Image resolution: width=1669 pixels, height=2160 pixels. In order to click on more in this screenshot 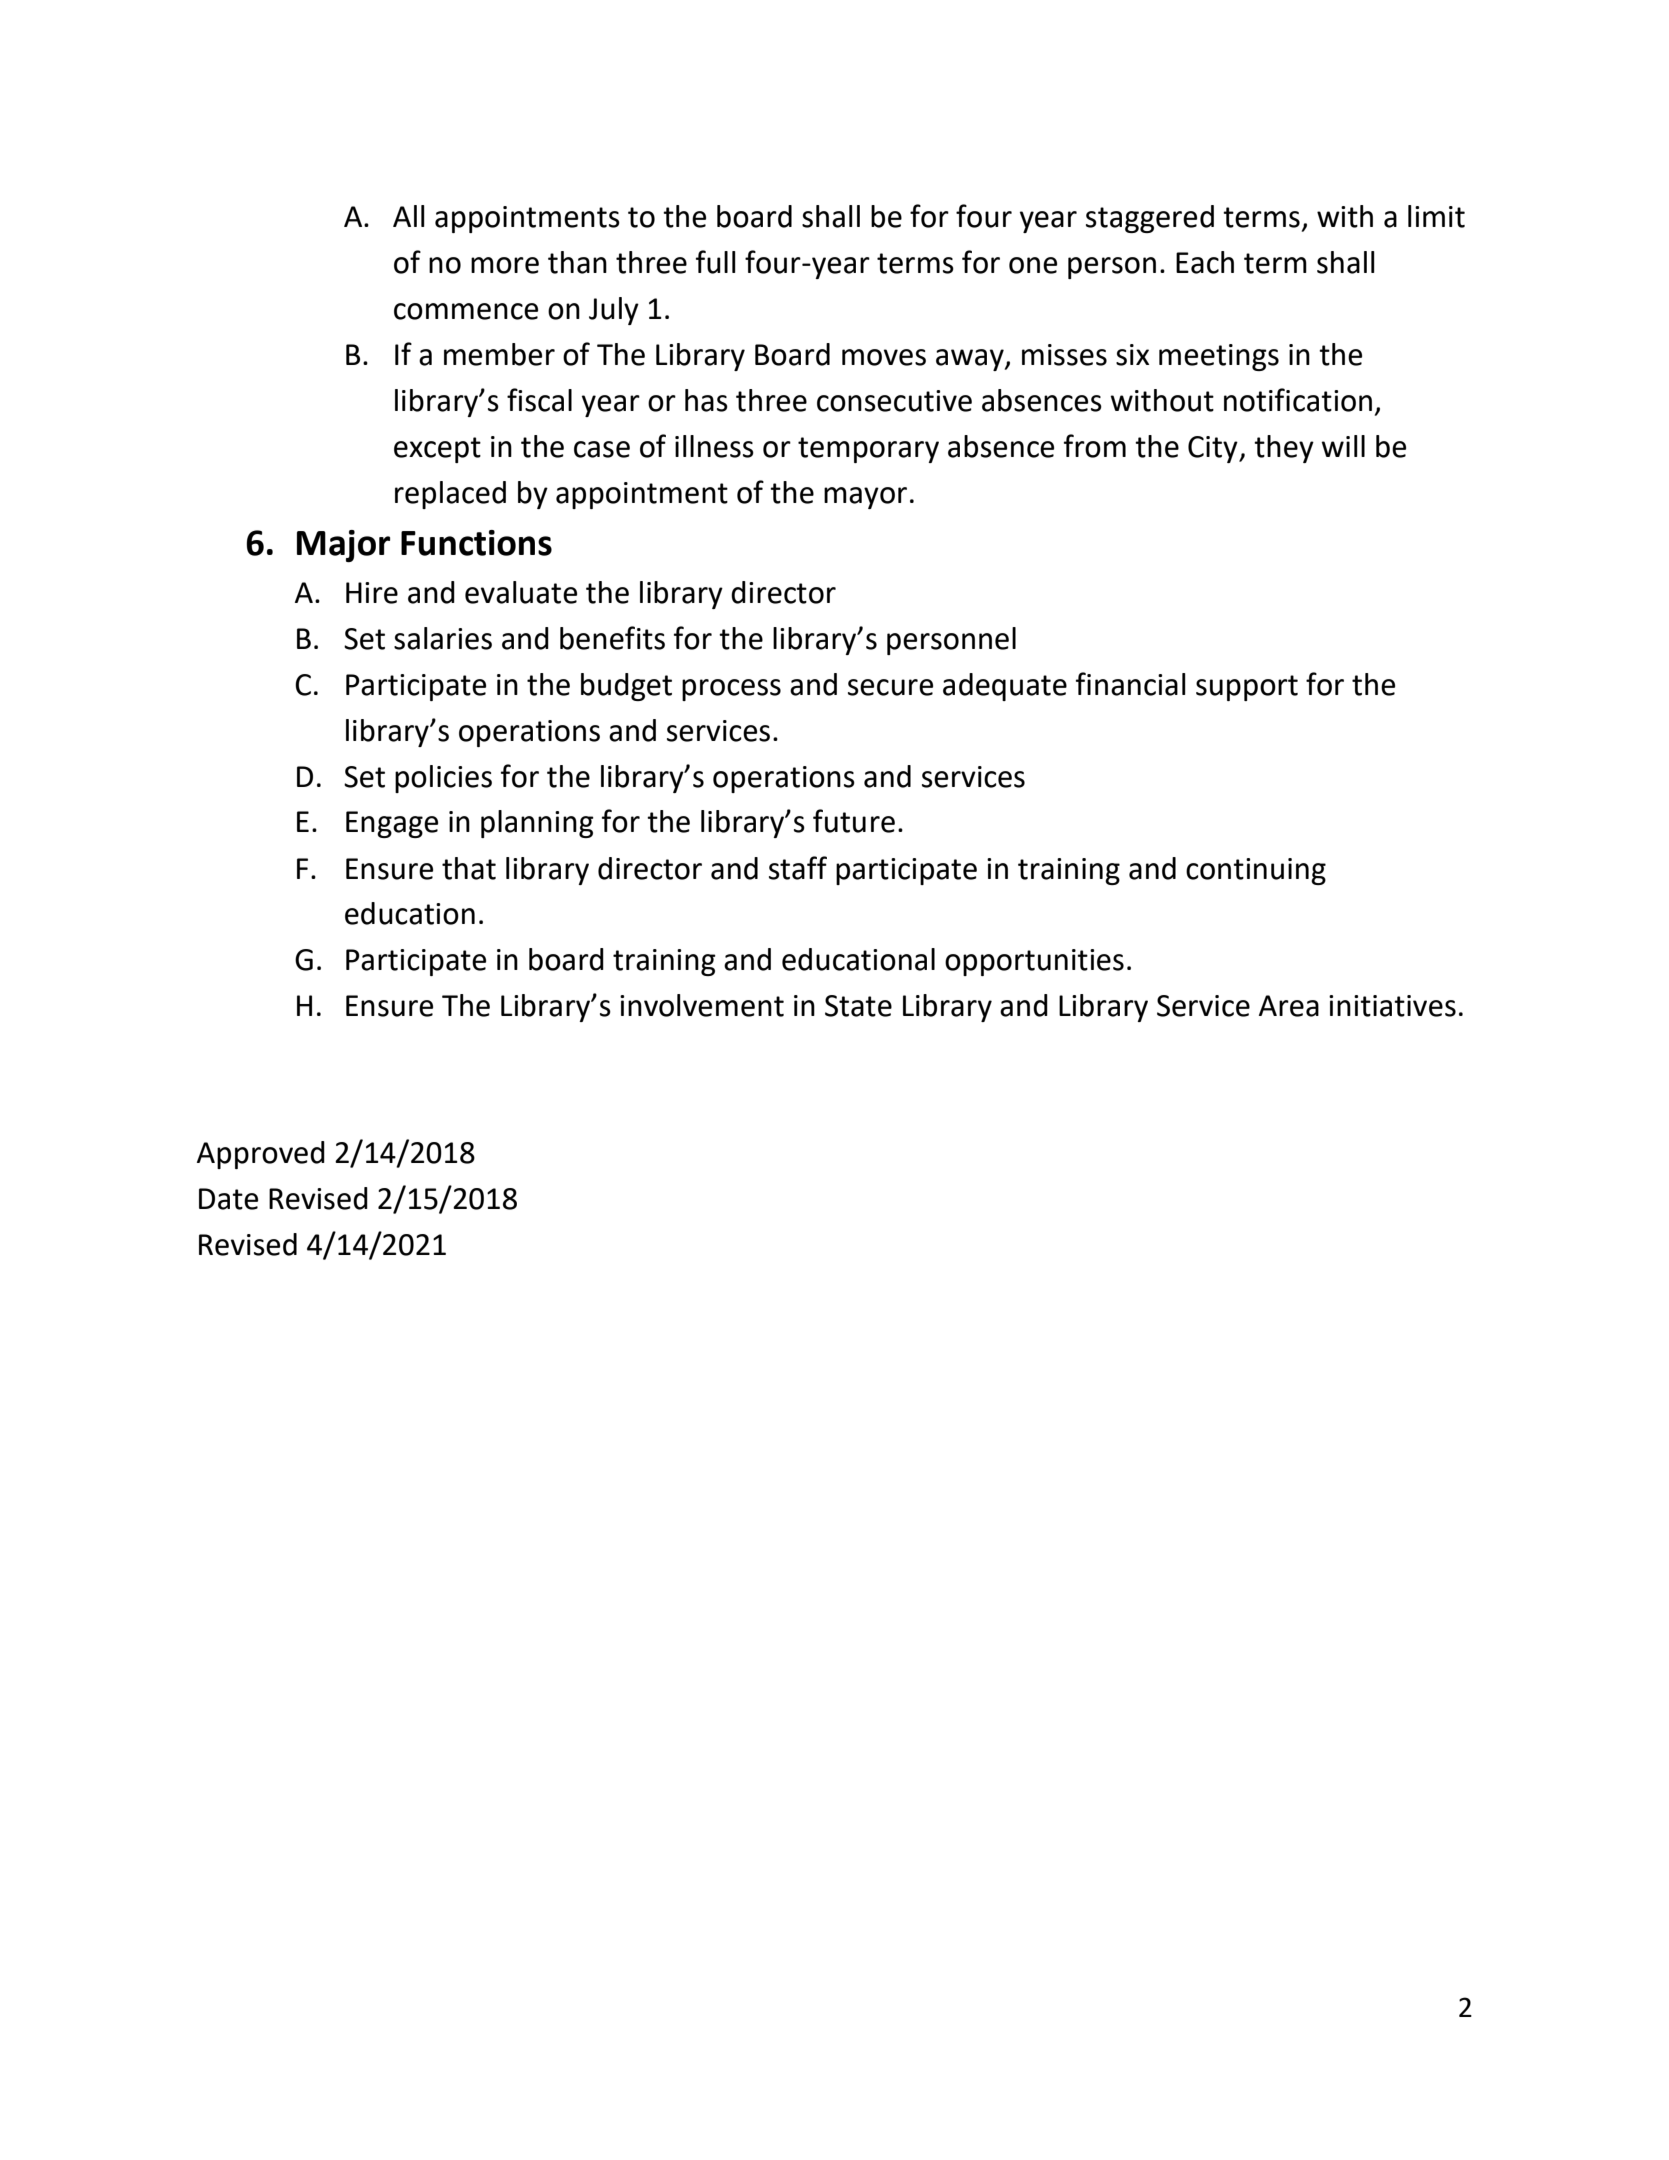, I will do `click(505, 265)`.
